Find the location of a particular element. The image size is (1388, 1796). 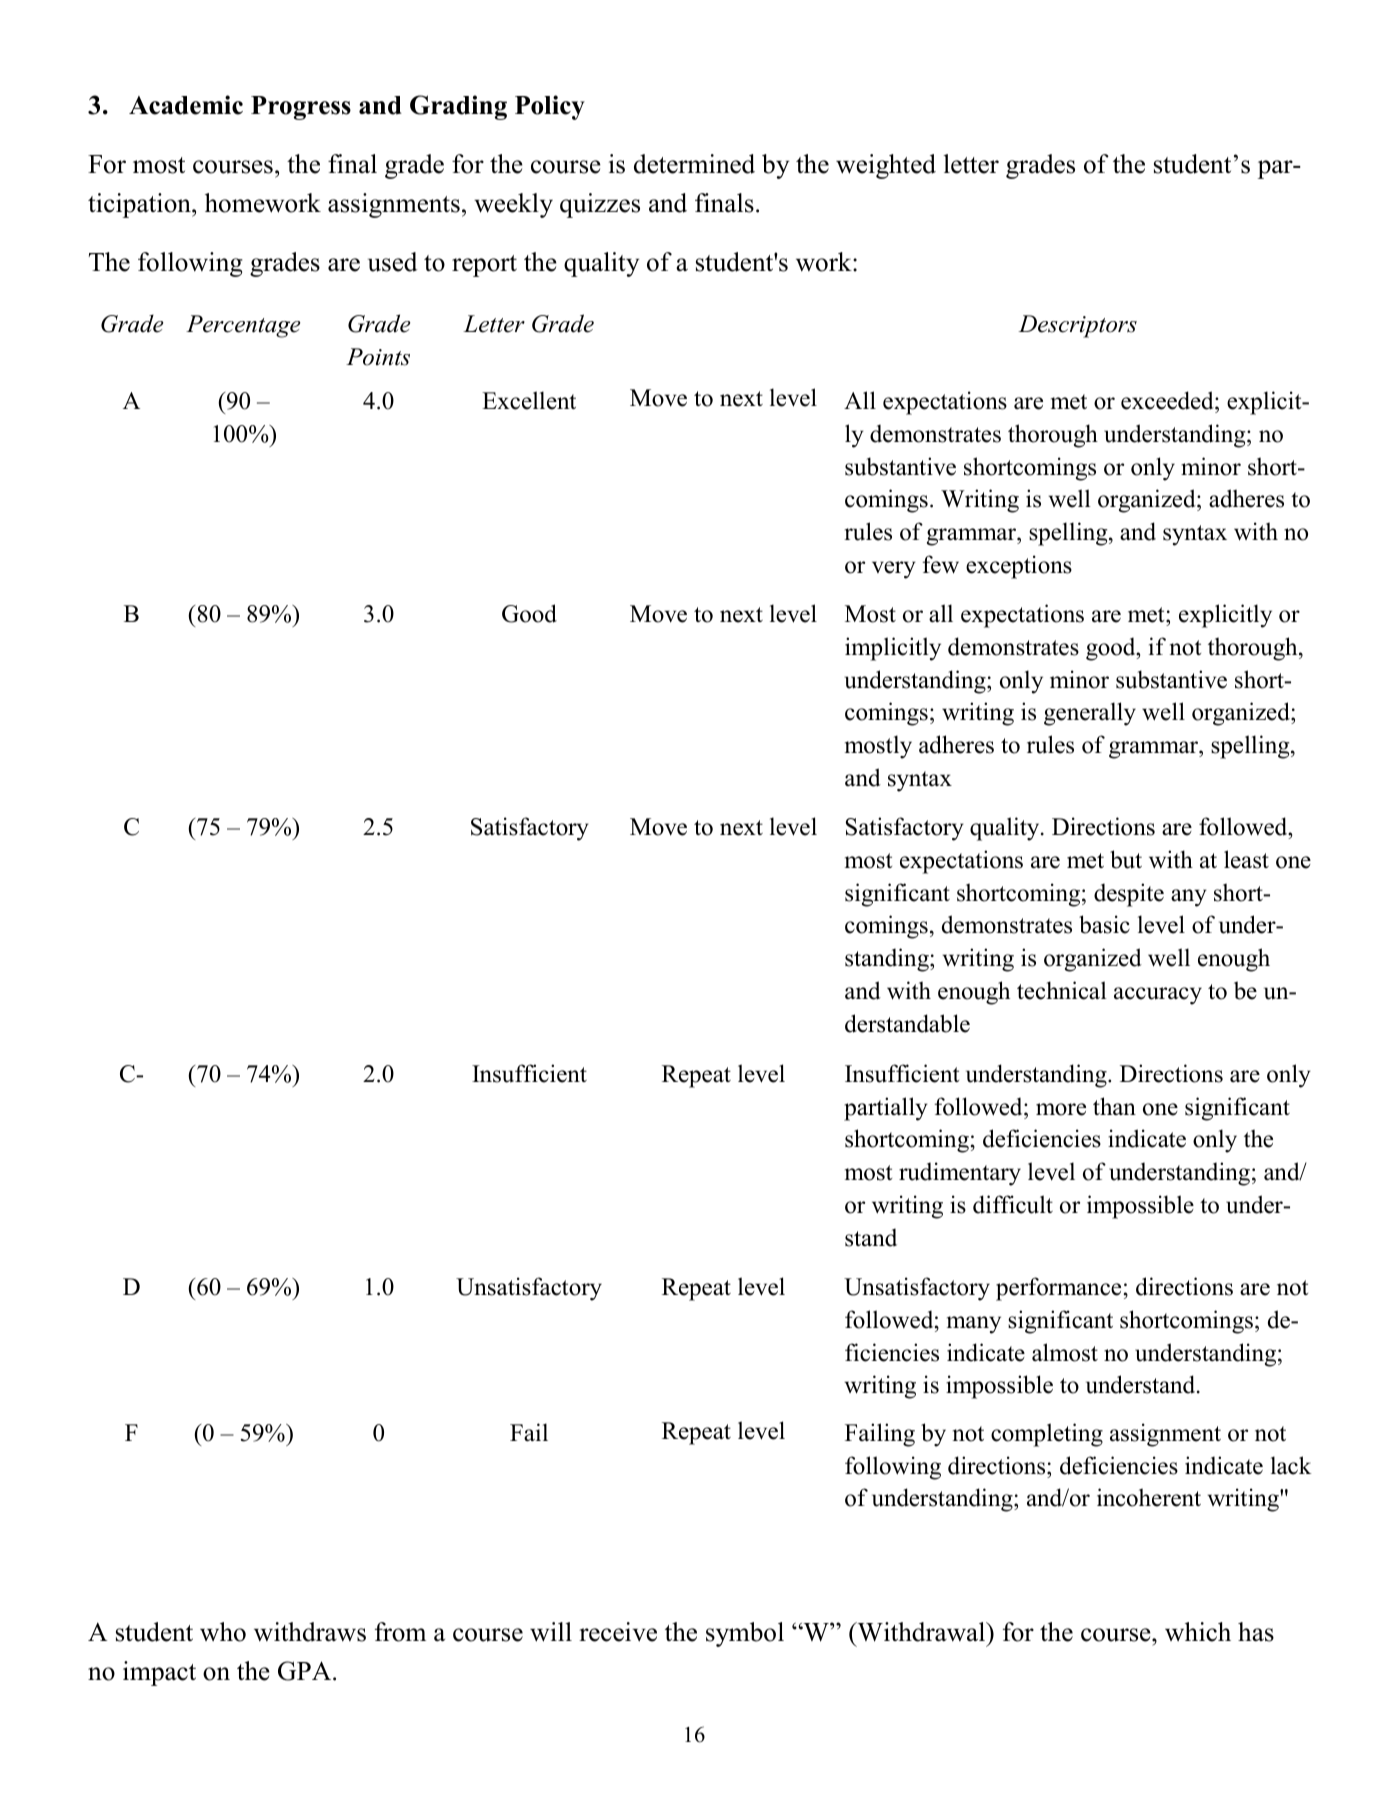

exceptions is located at coordinates (1019, 567).
